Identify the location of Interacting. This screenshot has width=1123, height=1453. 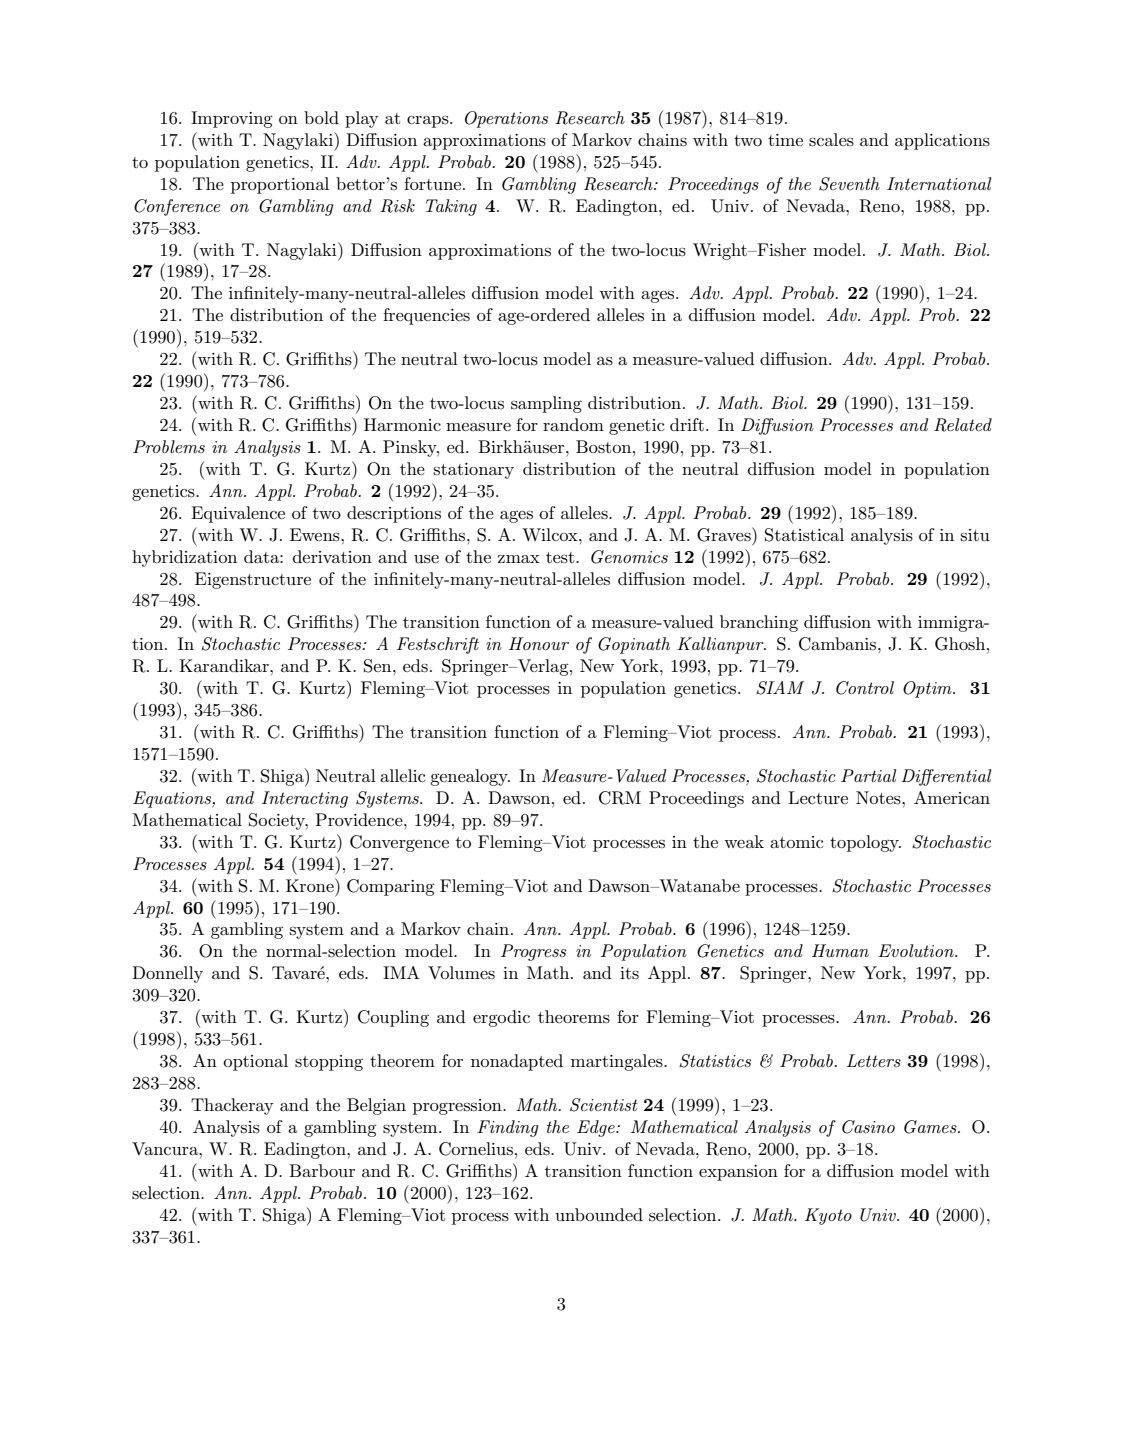
(305, 799).
